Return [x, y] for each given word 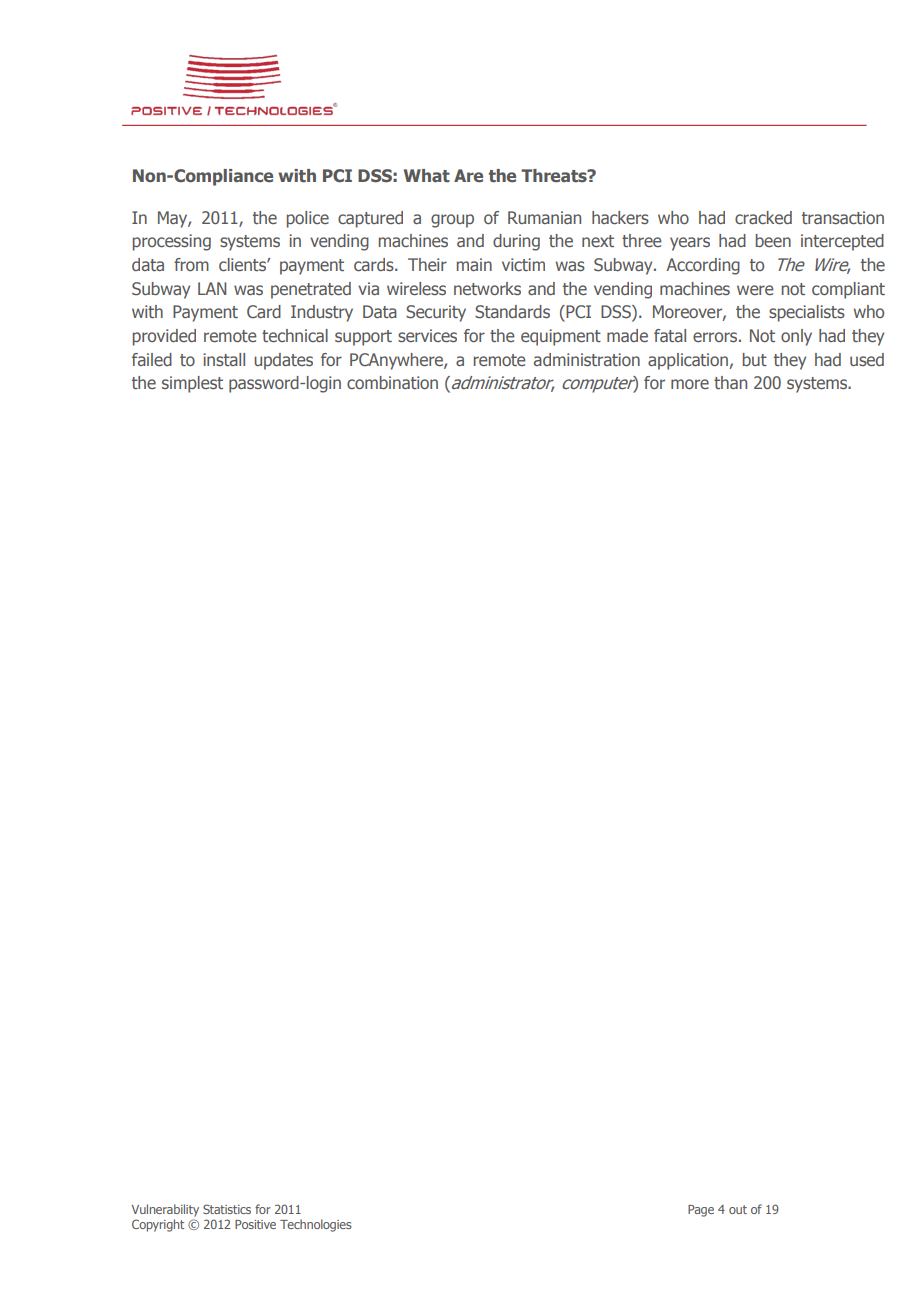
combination [392, 382]
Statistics [227, 1209]
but [755, 359]
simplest [192, 384]
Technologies [316, 1225]
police [308, 219]
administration [587, 359]
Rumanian [544, 217]
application [689, 361]
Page [701, 1211]
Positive [255, 1224]
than [730, 382]
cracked [763, 217]
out [738, 1209]
